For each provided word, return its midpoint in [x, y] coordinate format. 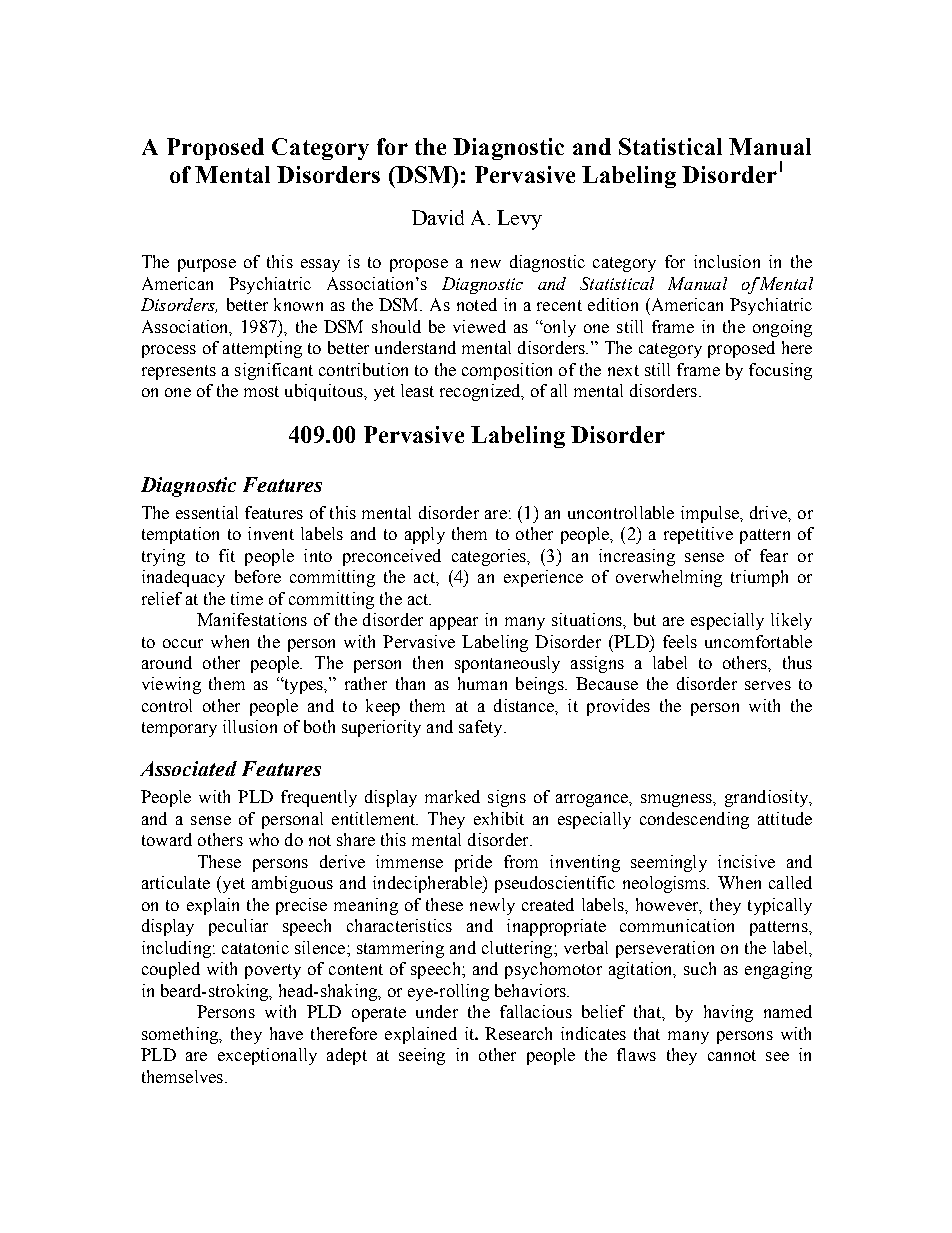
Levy [519, 220]
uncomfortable [758, 641]
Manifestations [252, 619]
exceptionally [267, 1056]
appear [454, 623]
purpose [207, 265]
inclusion [727, 261]
